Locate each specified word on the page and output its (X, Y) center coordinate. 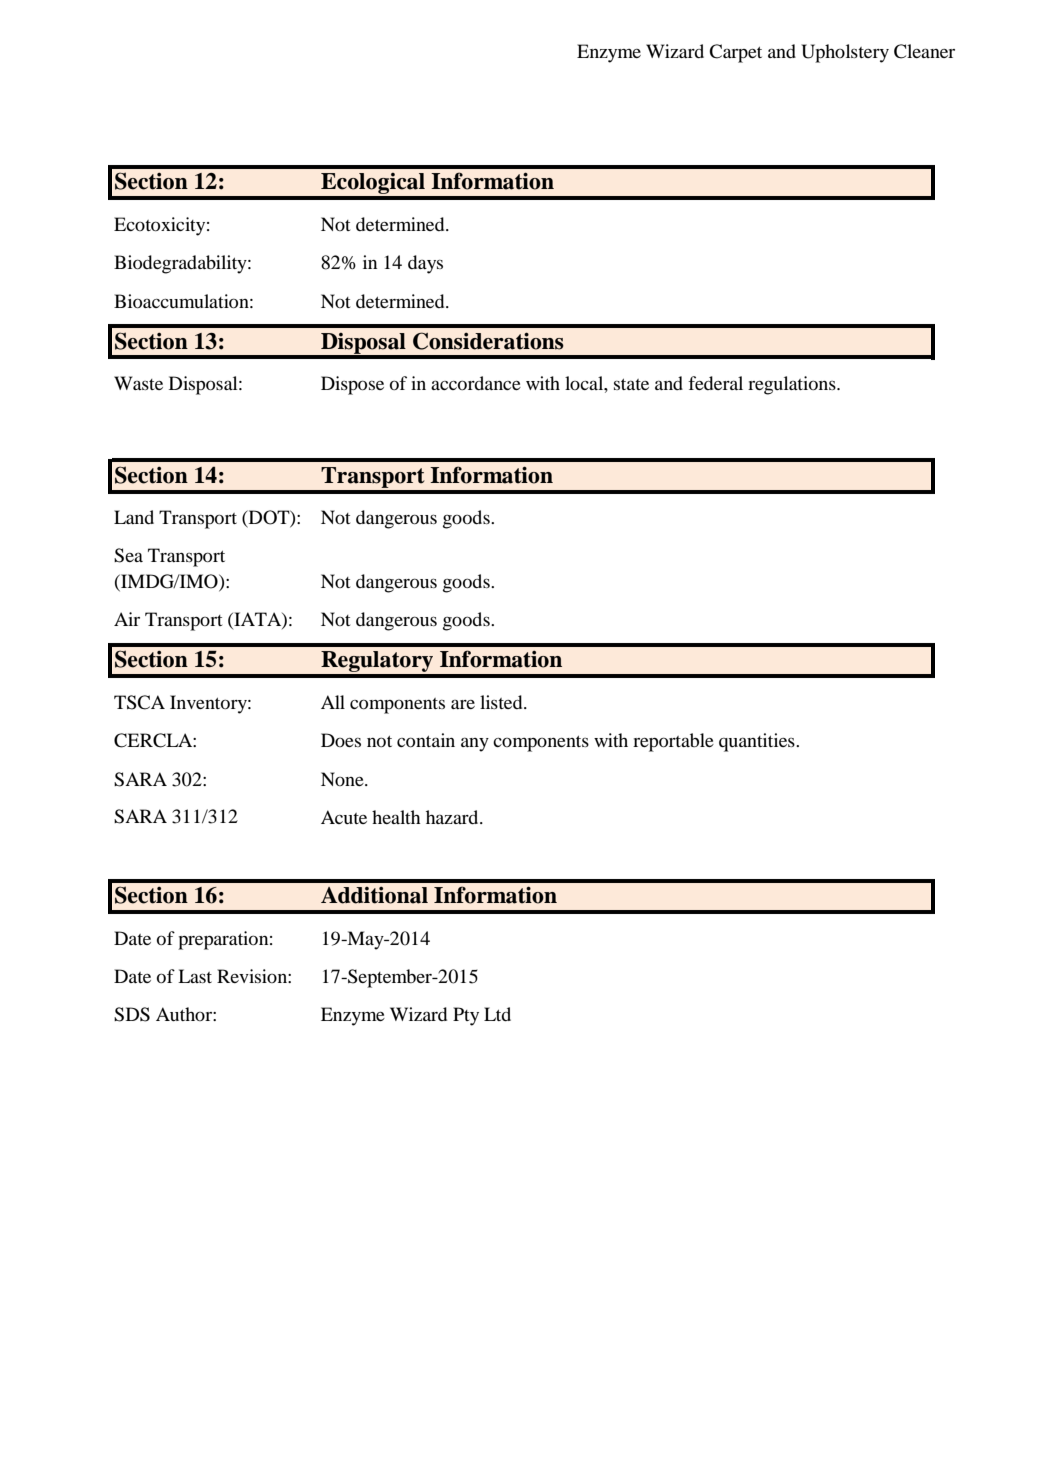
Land (134, 517)
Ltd (497, 1014)
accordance (476, 383)
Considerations (488, 341)
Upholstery (845, 53)
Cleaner (924, 51)
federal (715, 383)
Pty (466, 1016)
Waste (138, 383)
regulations (793, 385)
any (475, 744)
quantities (758, 742)
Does (341, 740)
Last (195, 976)
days (425, 264)
